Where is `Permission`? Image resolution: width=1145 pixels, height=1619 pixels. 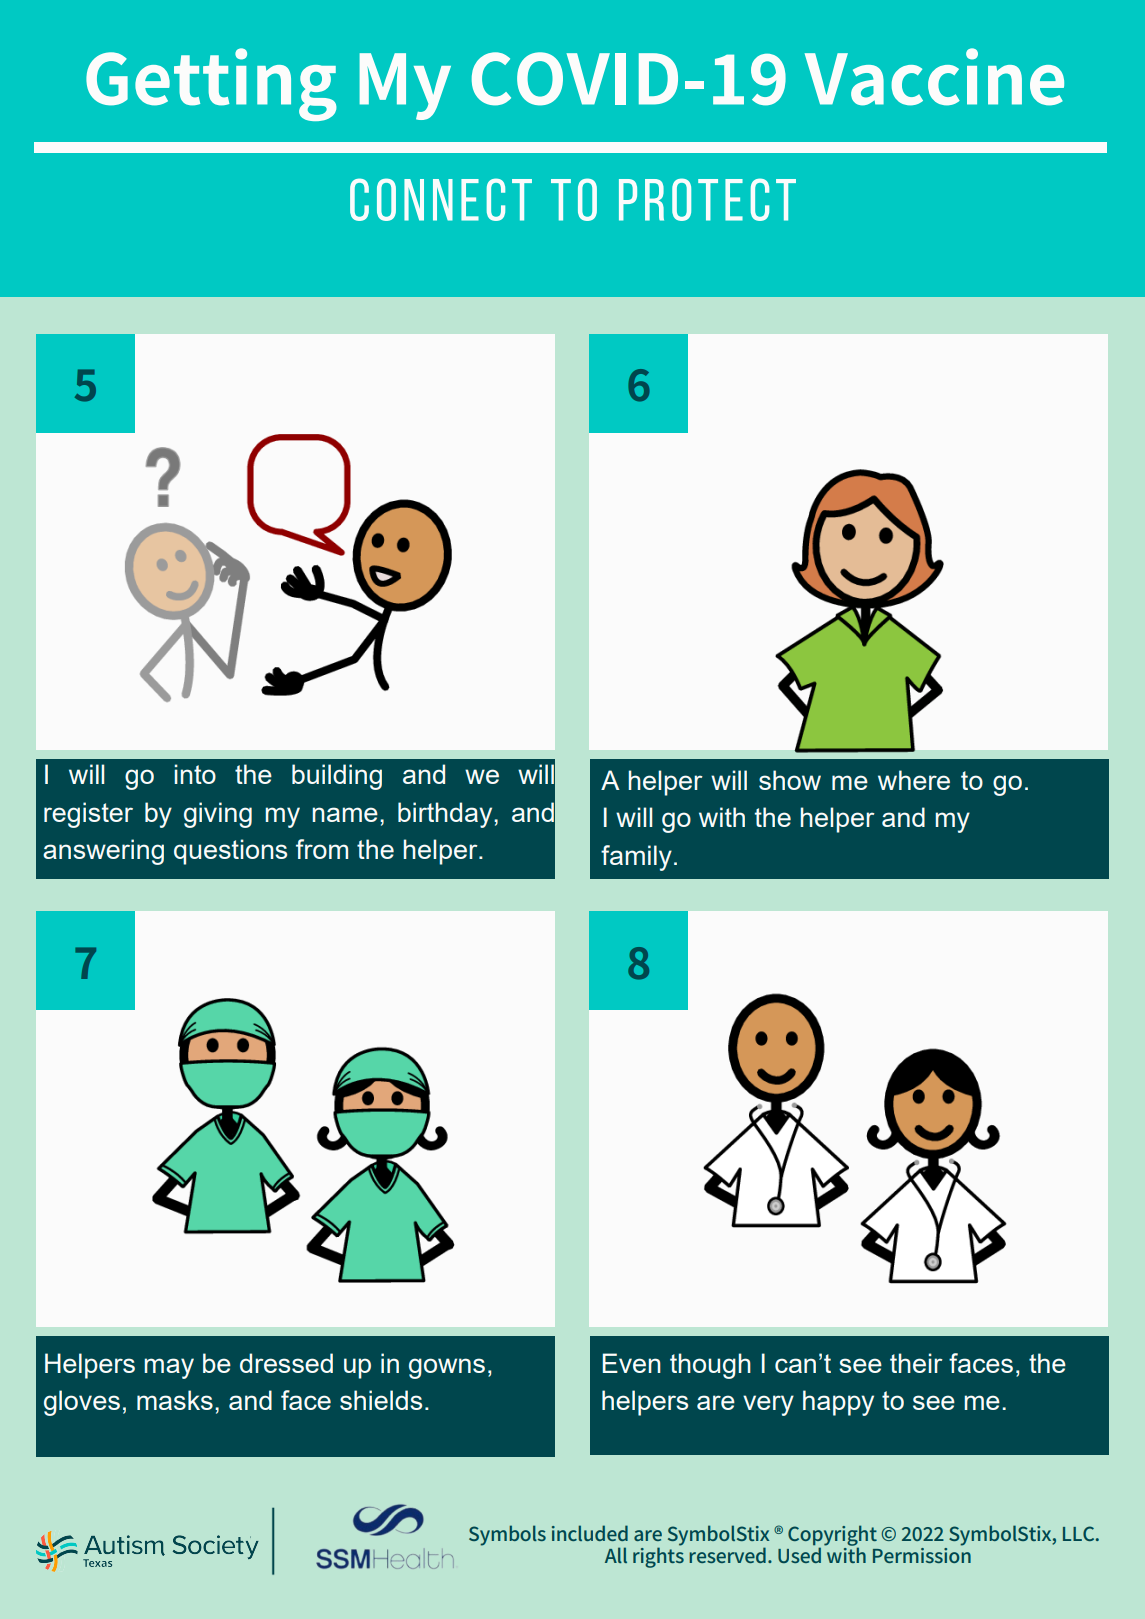
Permission is located at coordinates (922, 1554).
